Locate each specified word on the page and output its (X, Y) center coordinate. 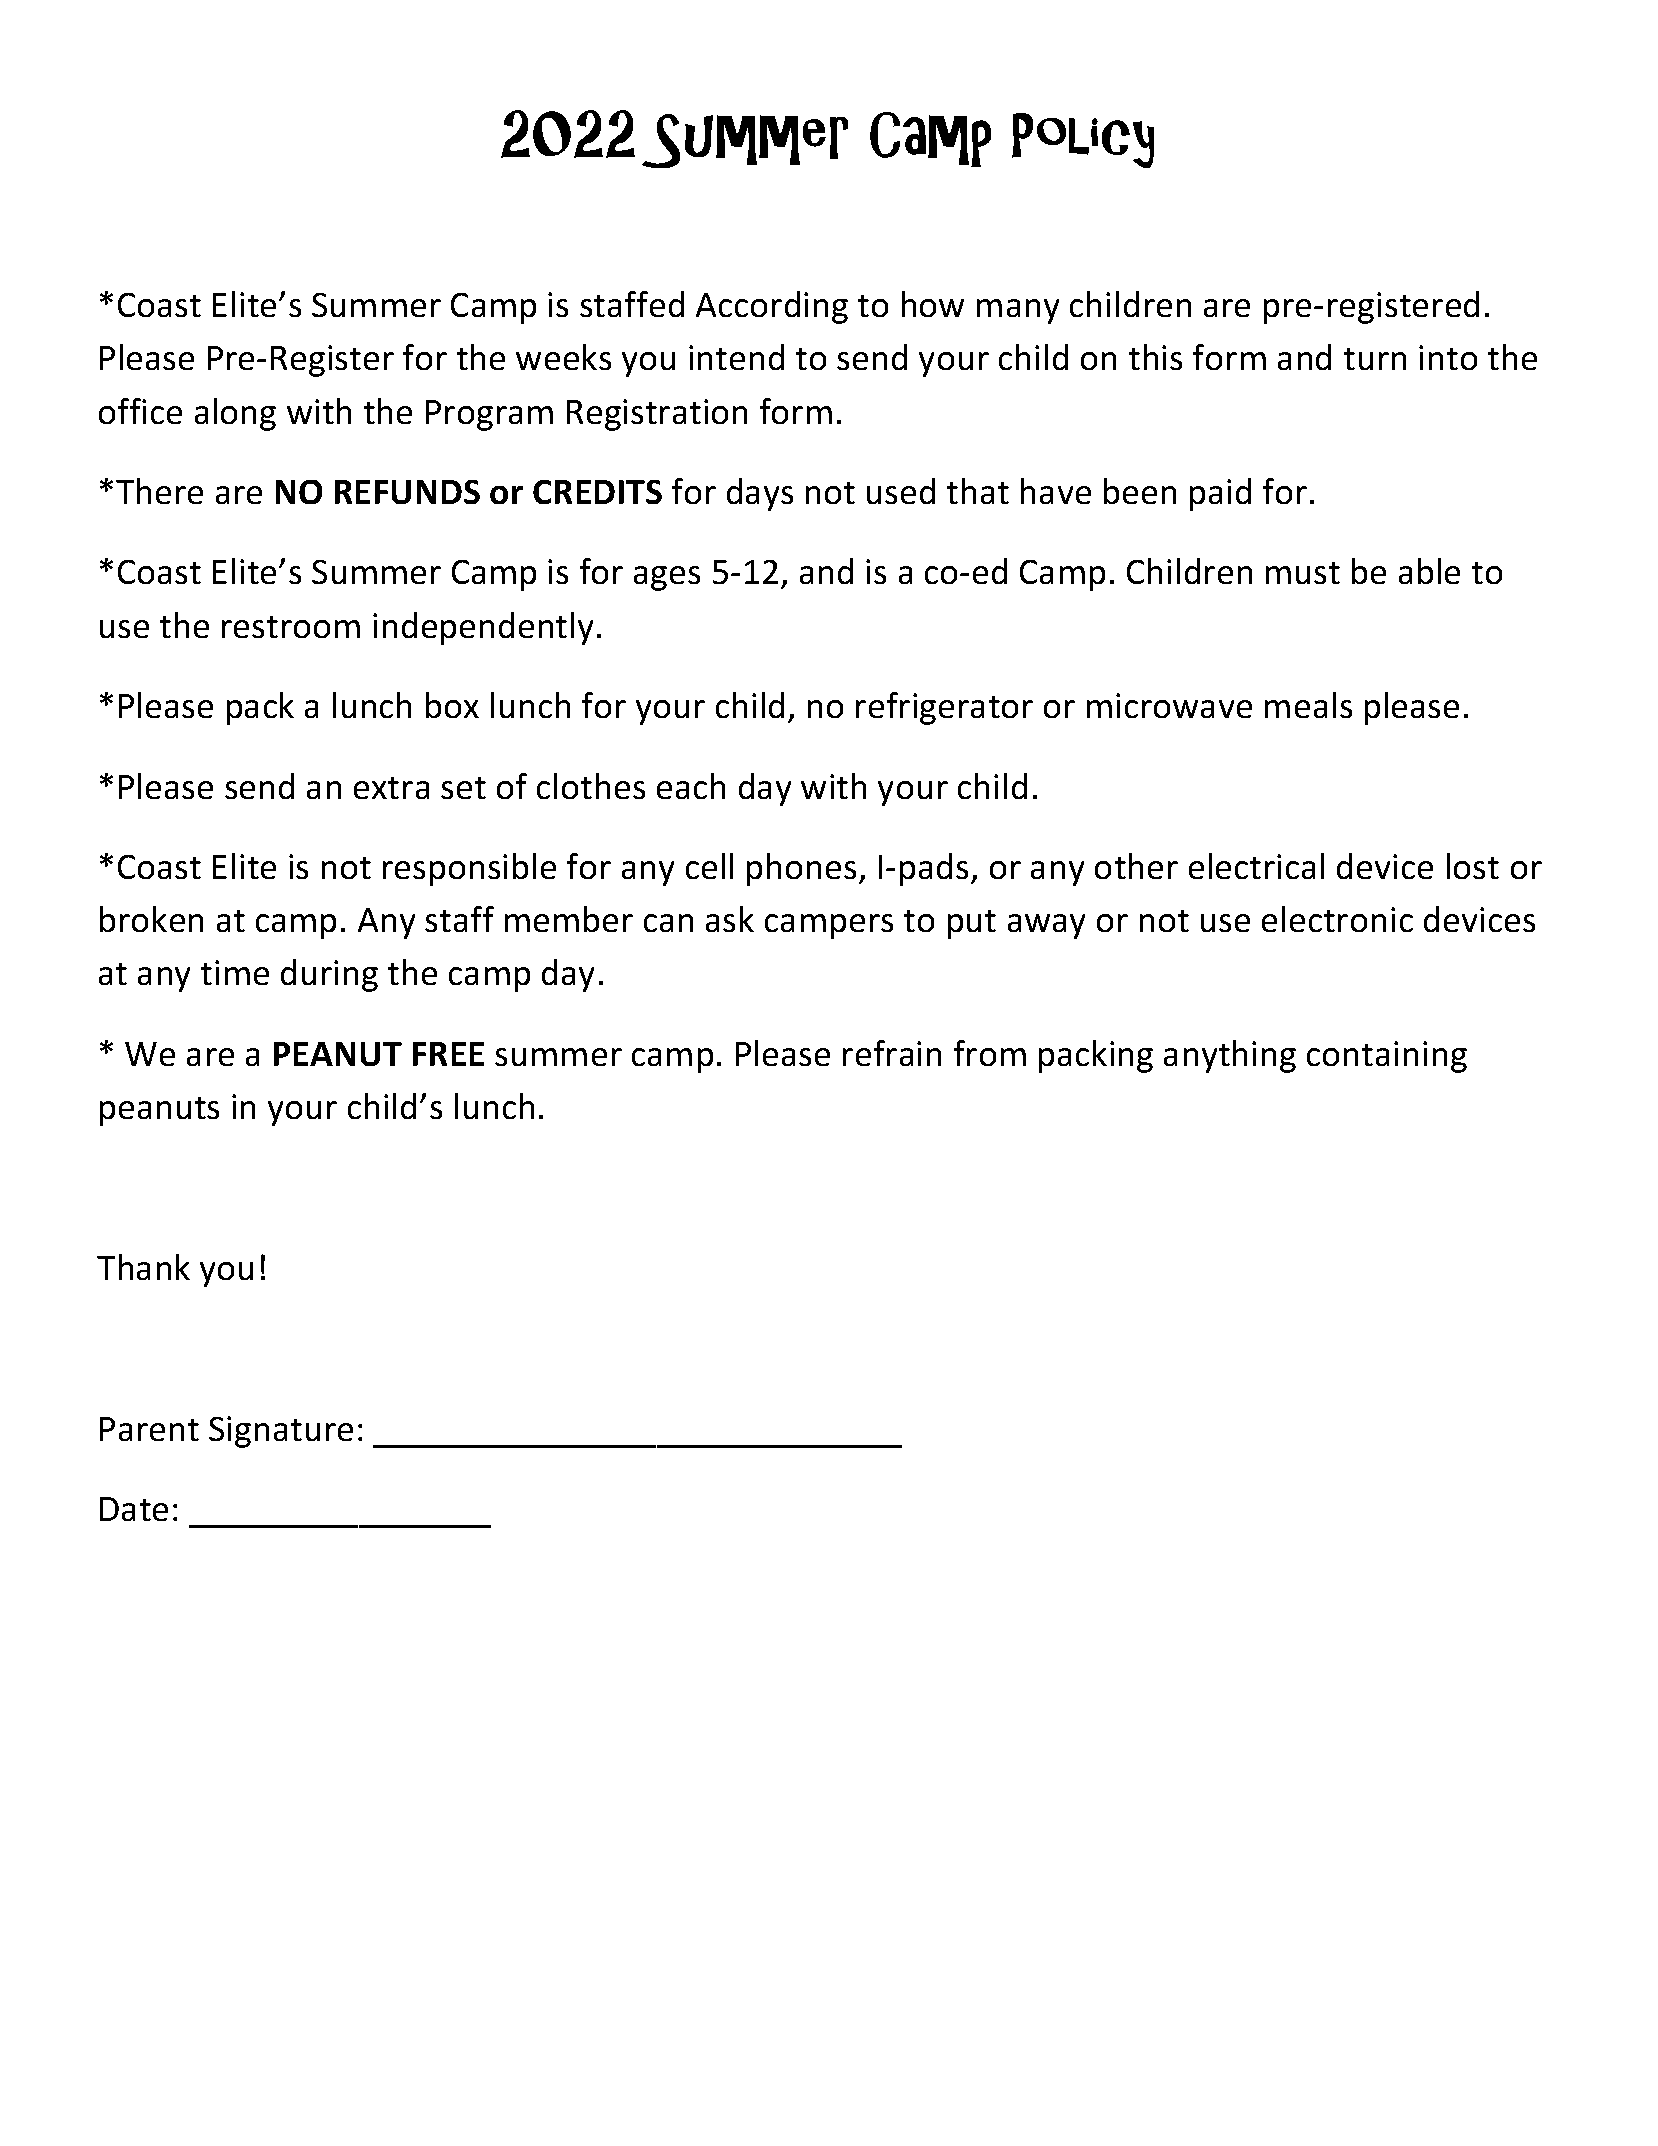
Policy (1083, 140)
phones (801, 869)
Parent (149, 1429)
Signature (281, 1432)
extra (391, 788)
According (772, 307)
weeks (563, 357)
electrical (1256, 866)
